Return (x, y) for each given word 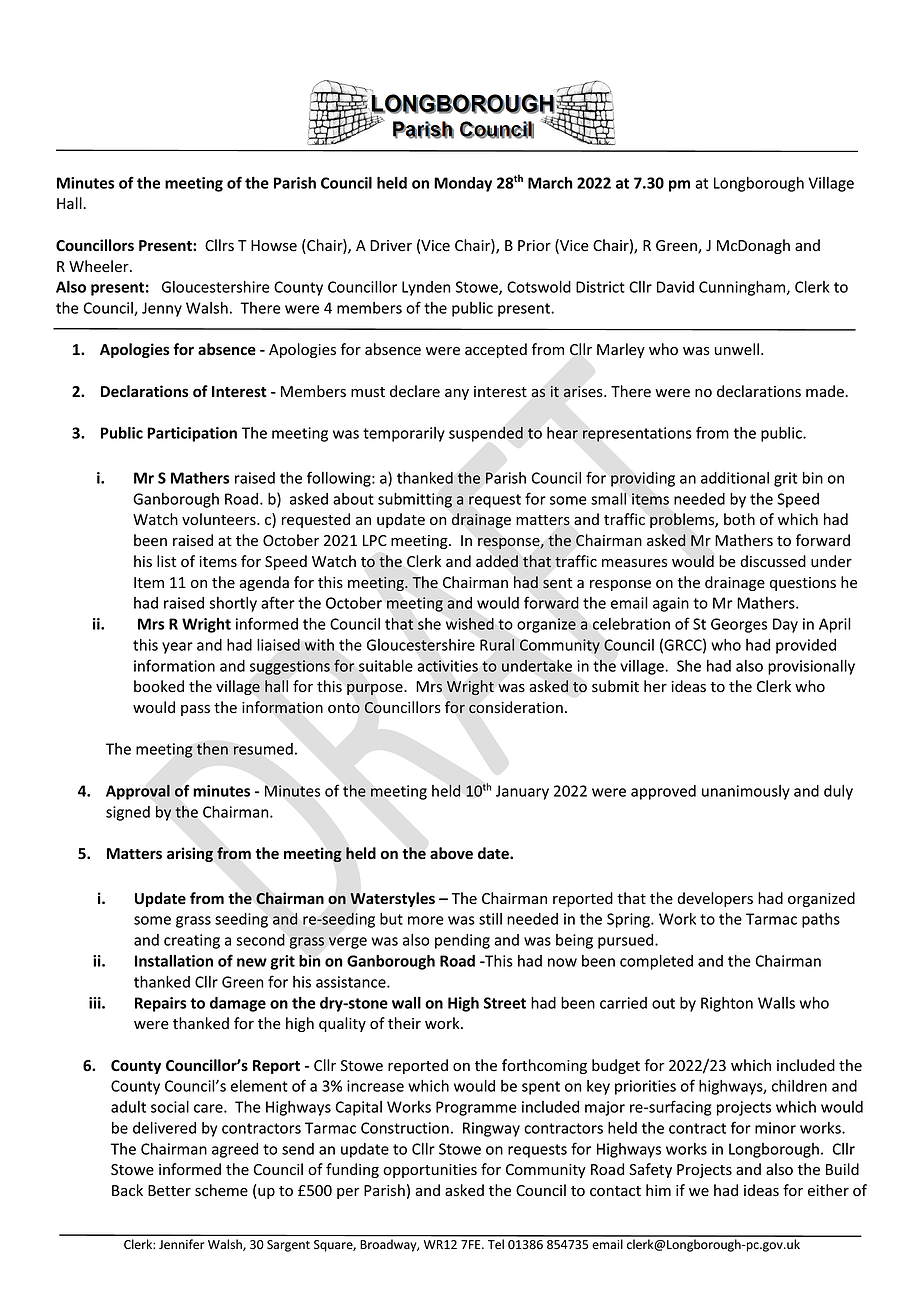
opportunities (430, 1171)
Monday (463, 184)
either (828, 1190)
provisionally (811, 667)
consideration (516, 707)
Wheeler (100, 266)
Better (169, 1190)
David (675, 287)
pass (195, 710)
